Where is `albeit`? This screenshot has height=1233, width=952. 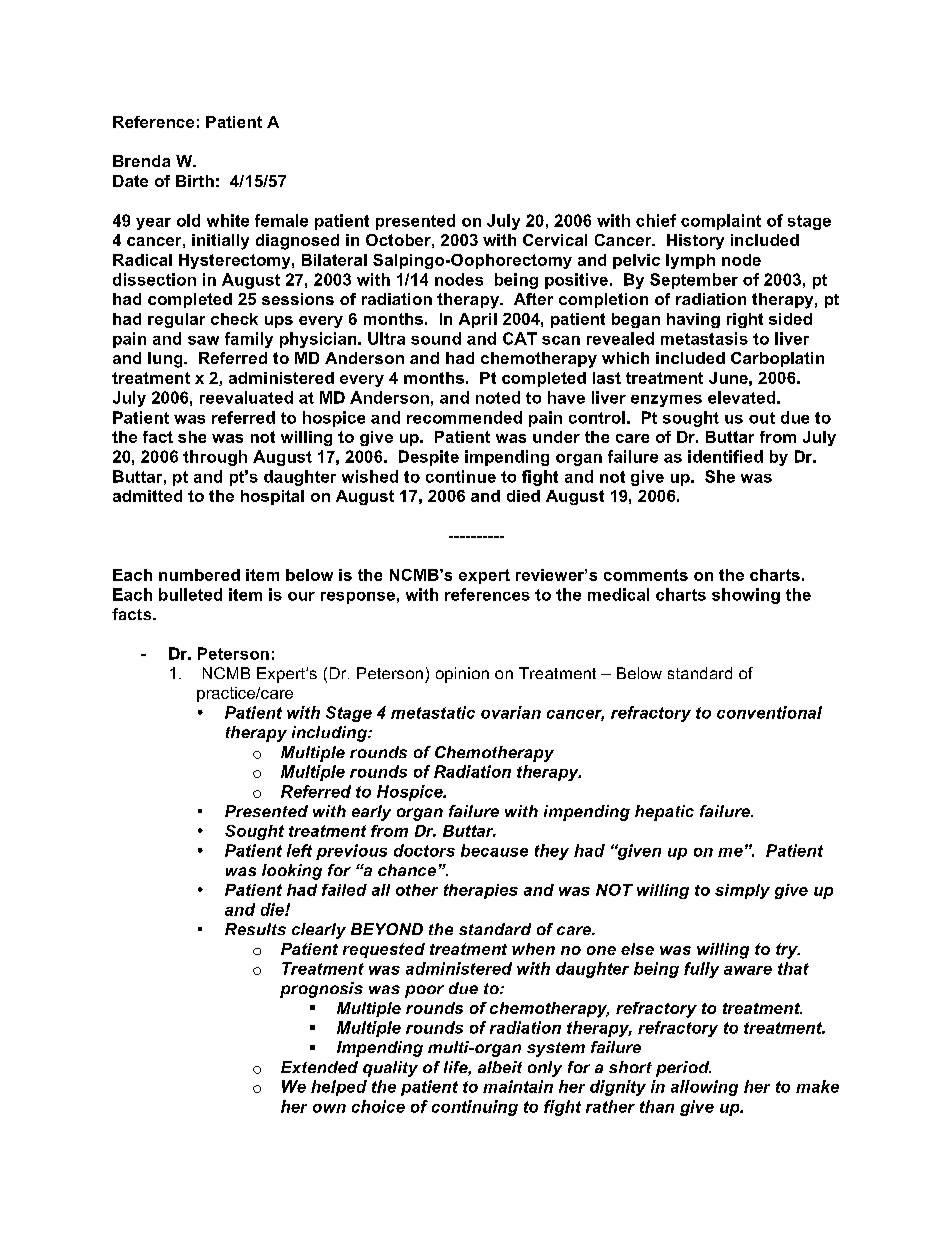 albeit is located at coordinates (500, 1067).
